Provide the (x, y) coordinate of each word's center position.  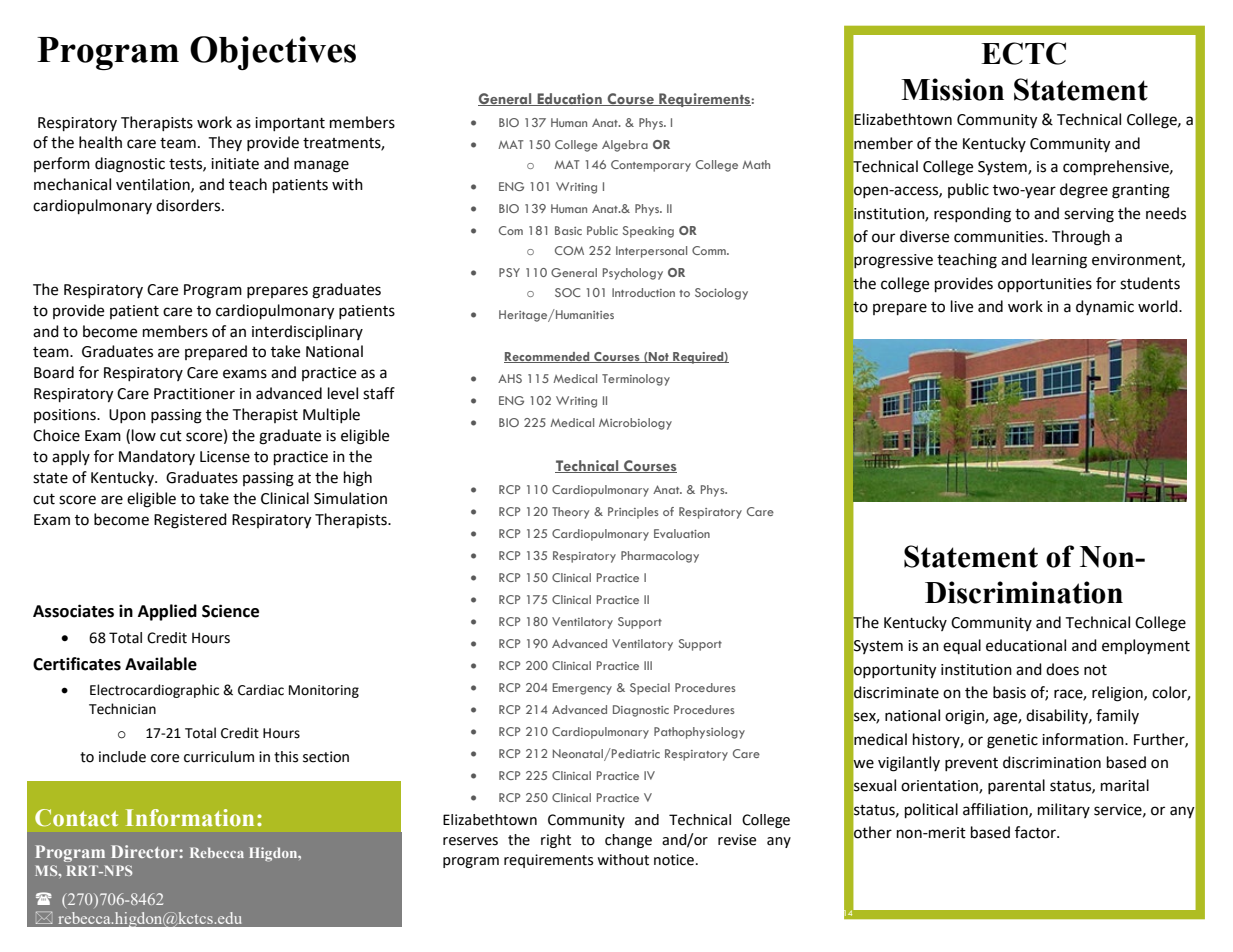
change (628, 841)
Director (145, 851)
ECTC (1023, 53)
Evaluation (682, 533)
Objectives (273, 53)
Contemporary (651, 166)
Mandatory (157, 457)
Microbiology (635, 424)
